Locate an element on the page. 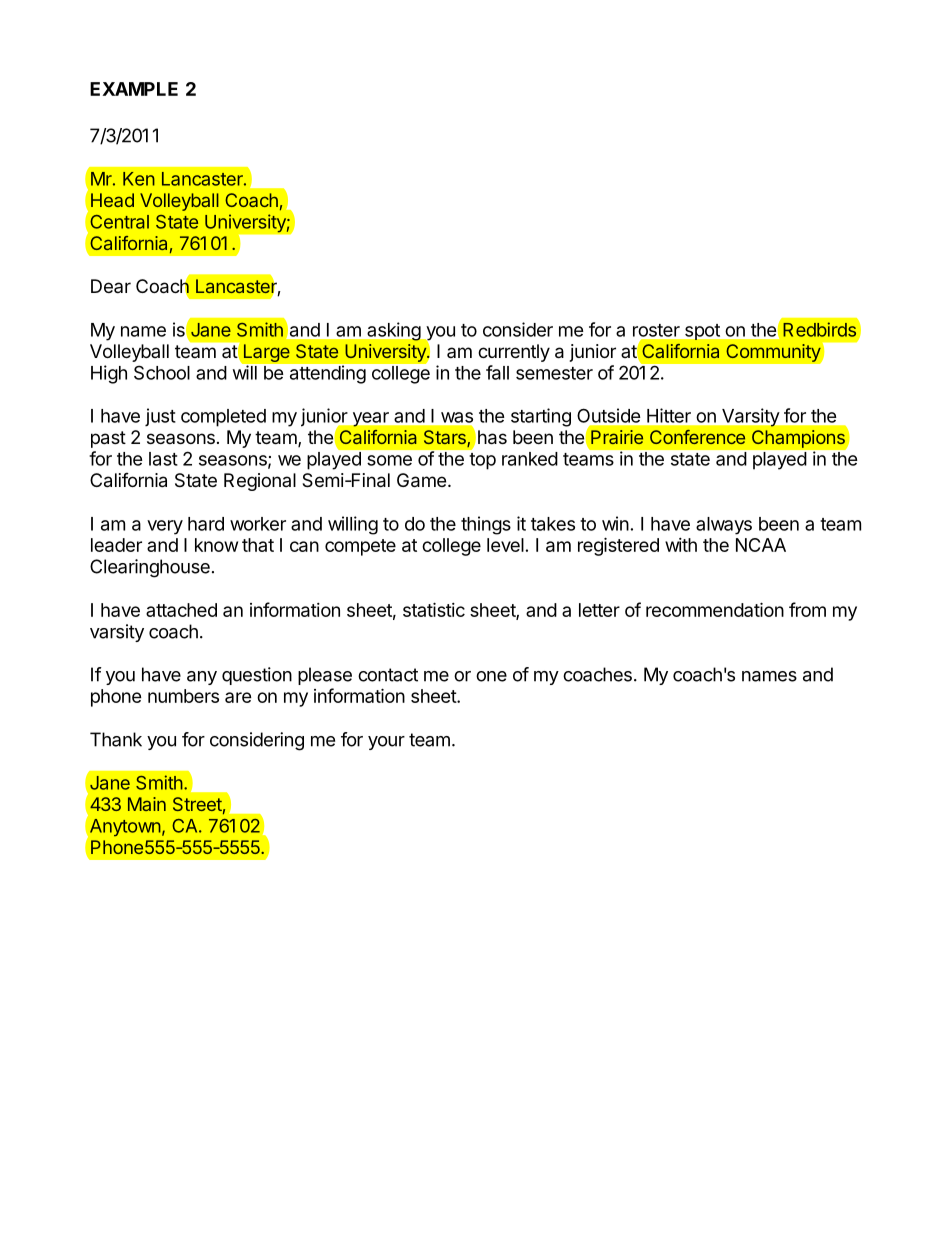 This document has height=1233, width=952. your is located at coordinates (386, 743).
